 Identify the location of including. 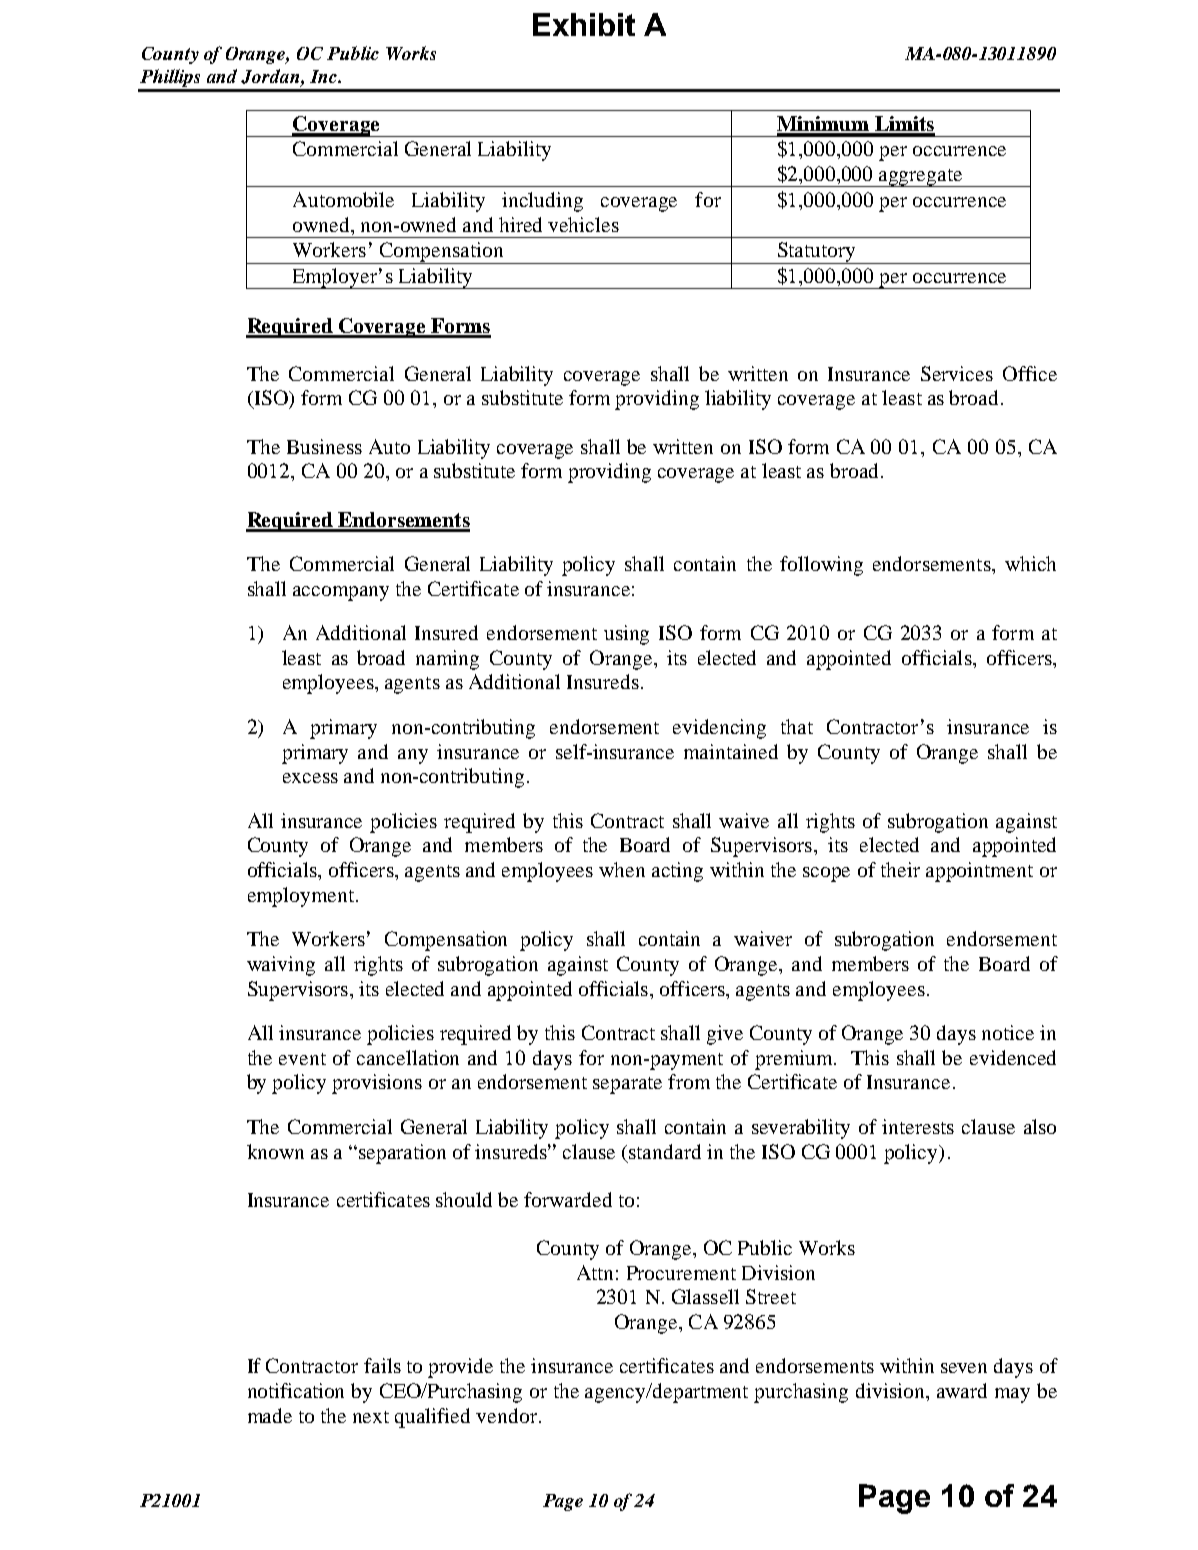
(542, 202).
